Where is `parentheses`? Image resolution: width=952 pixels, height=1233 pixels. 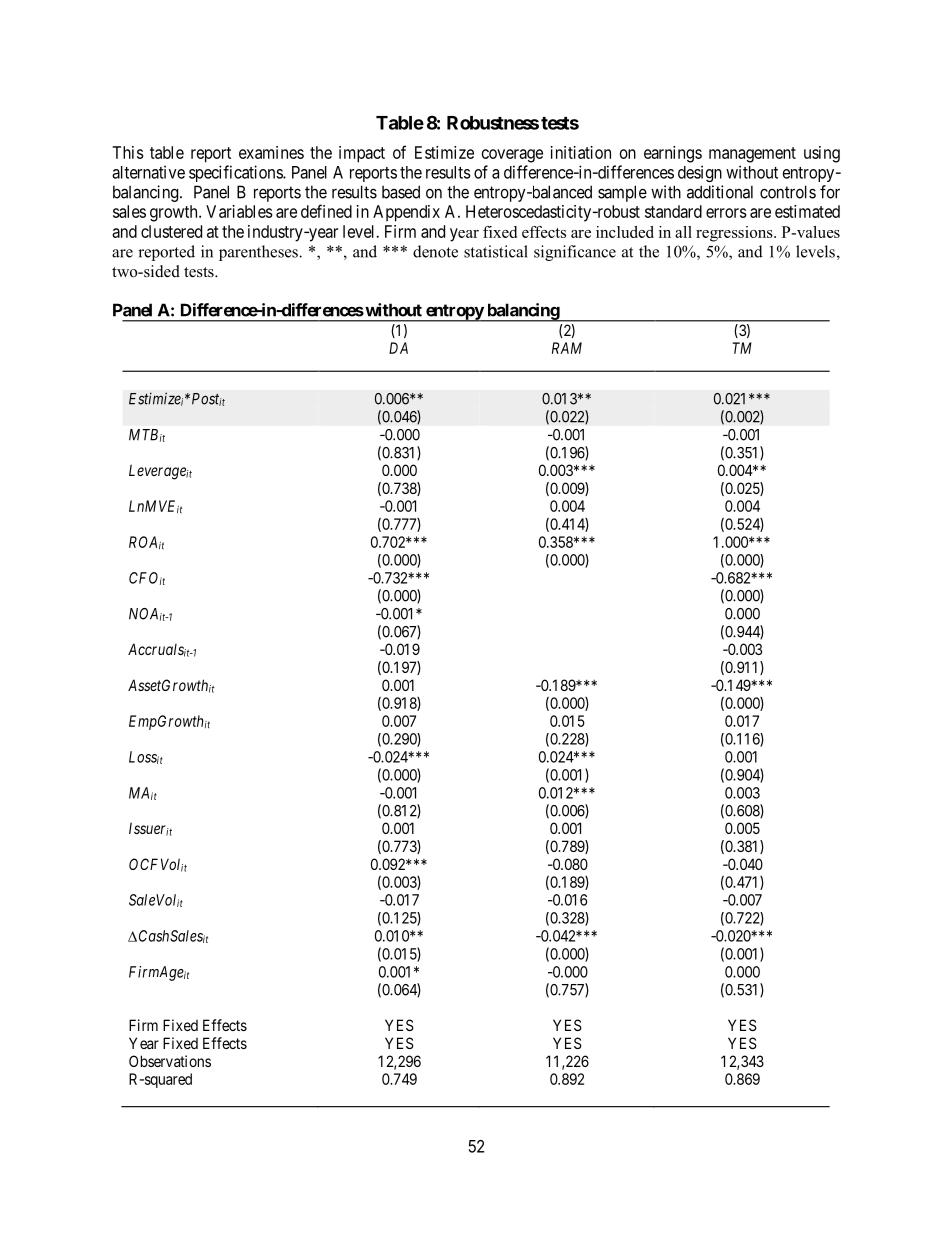 parentheses is located at coordinates (259, 253).
